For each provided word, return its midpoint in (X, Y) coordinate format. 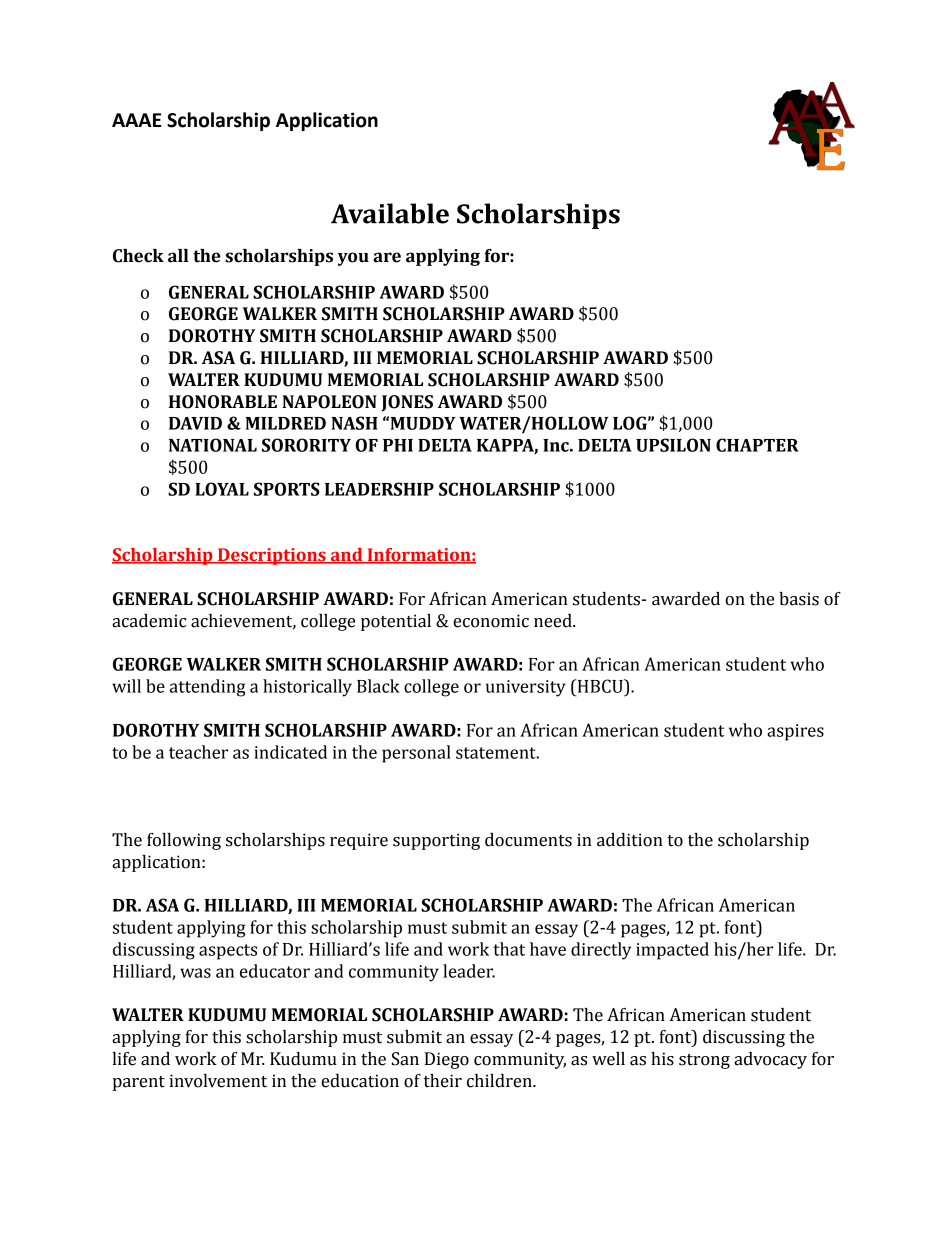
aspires (795, 732)
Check (138, 256)
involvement (218, 1081)
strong (704, 1061)
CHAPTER (757, 445)
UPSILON (673, 445)
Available (390, 213)
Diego (447, 1060)
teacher (198, 752)
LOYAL (222, 489)
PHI (398, 445)
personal (416, 754)
